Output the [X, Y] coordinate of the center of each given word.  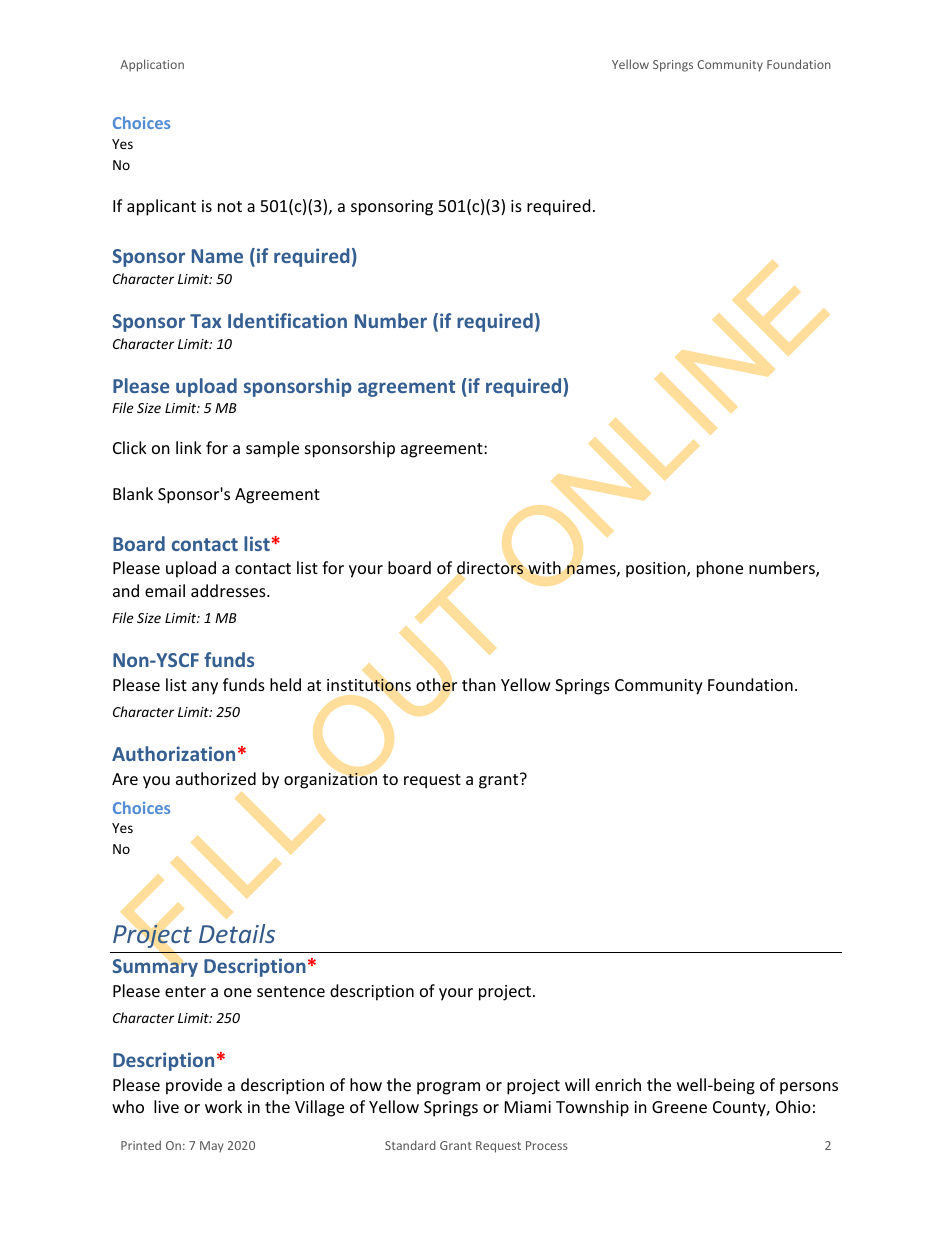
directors [490, 568]
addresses [229, 590]
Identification [287, 320]
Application [152, 65]
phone [720, 569]
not [230, 206]
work [223, 1106]
